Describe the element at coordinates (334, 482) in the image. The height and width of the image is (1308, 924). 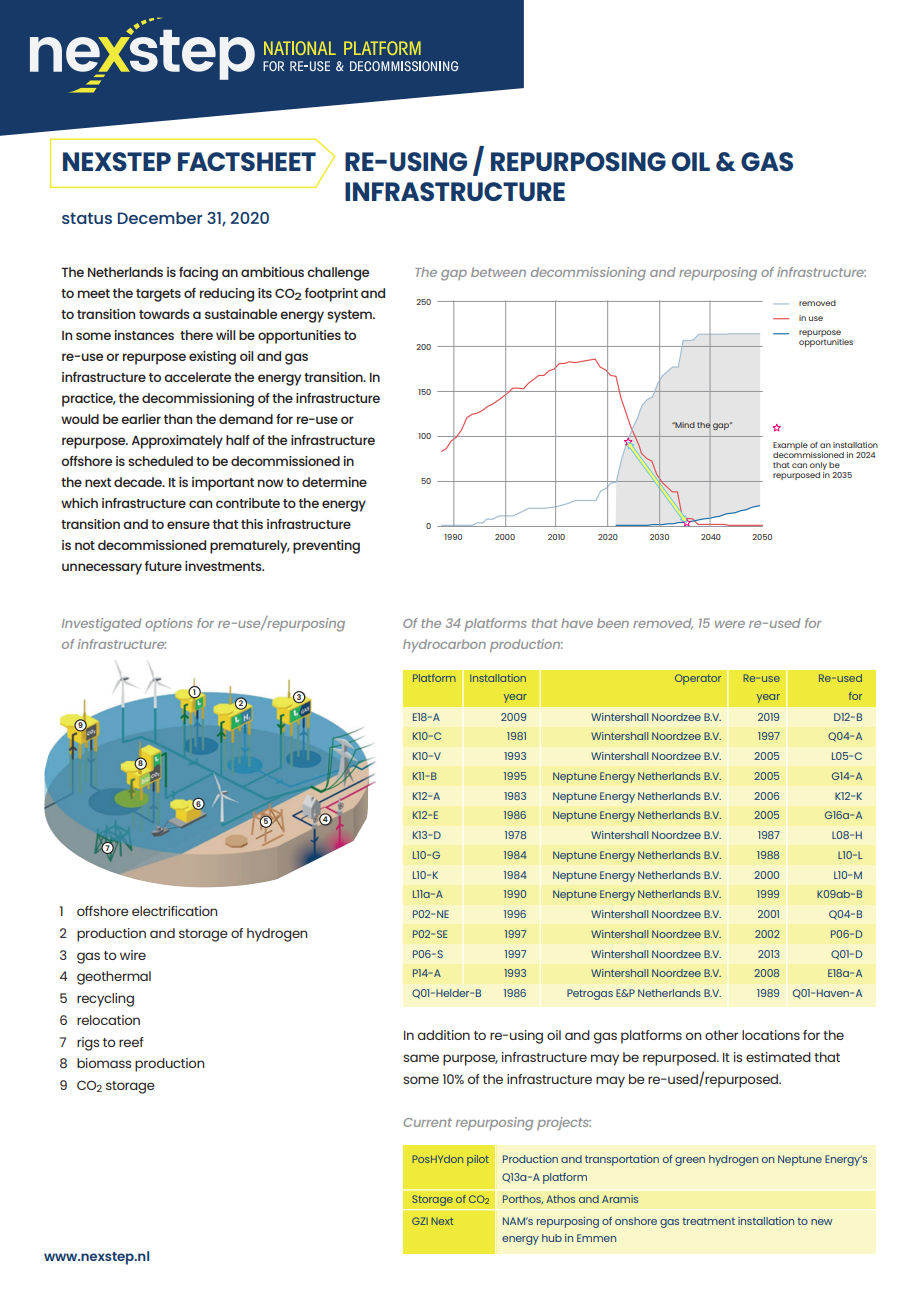
I see `determine` at that location.
